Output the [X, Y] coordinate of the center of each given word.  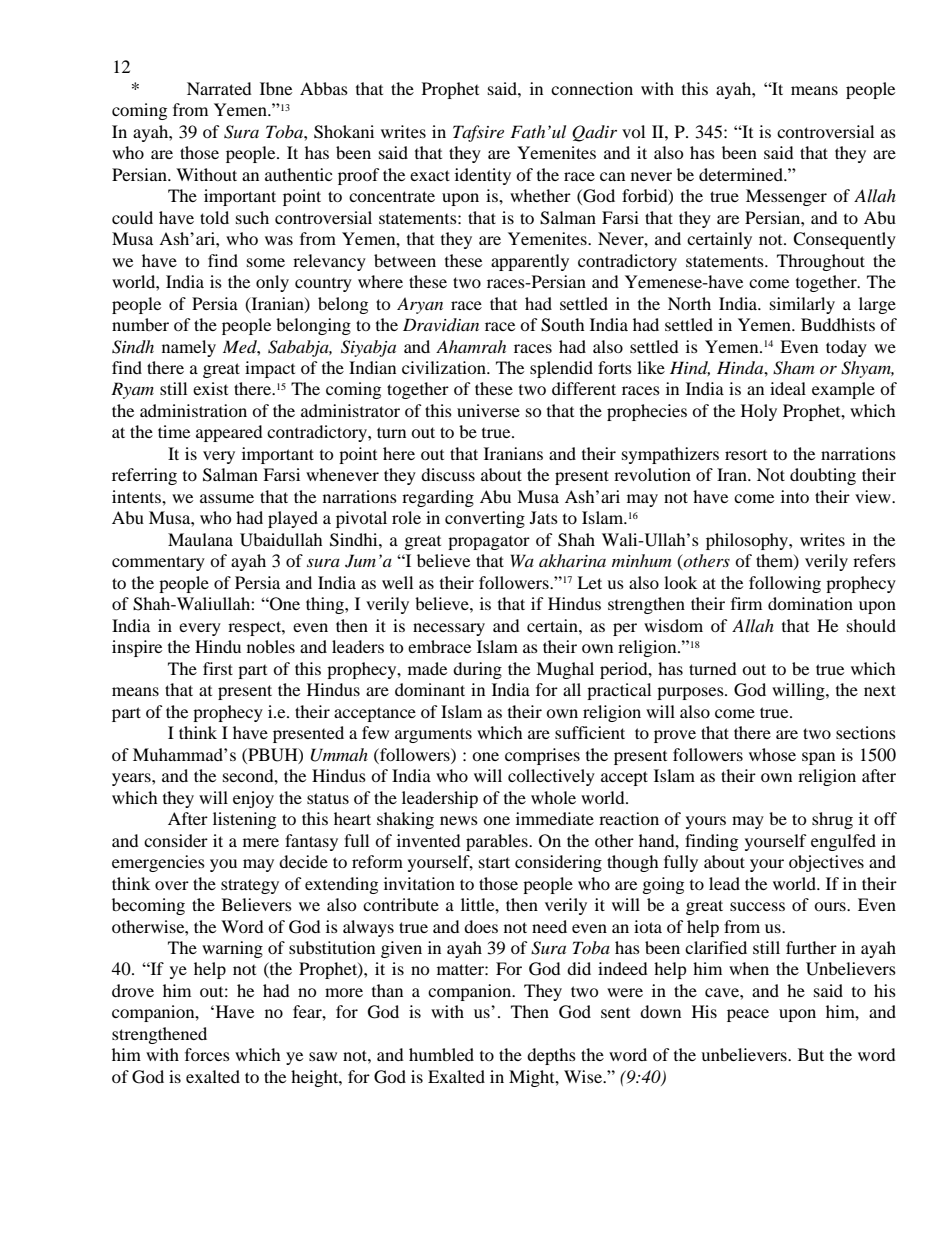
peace [748, 1015]
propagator [489, 543]
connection [592, 88]
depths [551, 1056]
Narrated [219, 88]
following [785, 584]
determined [742, 174]
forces [207, 1054]
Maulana [200, 539]
